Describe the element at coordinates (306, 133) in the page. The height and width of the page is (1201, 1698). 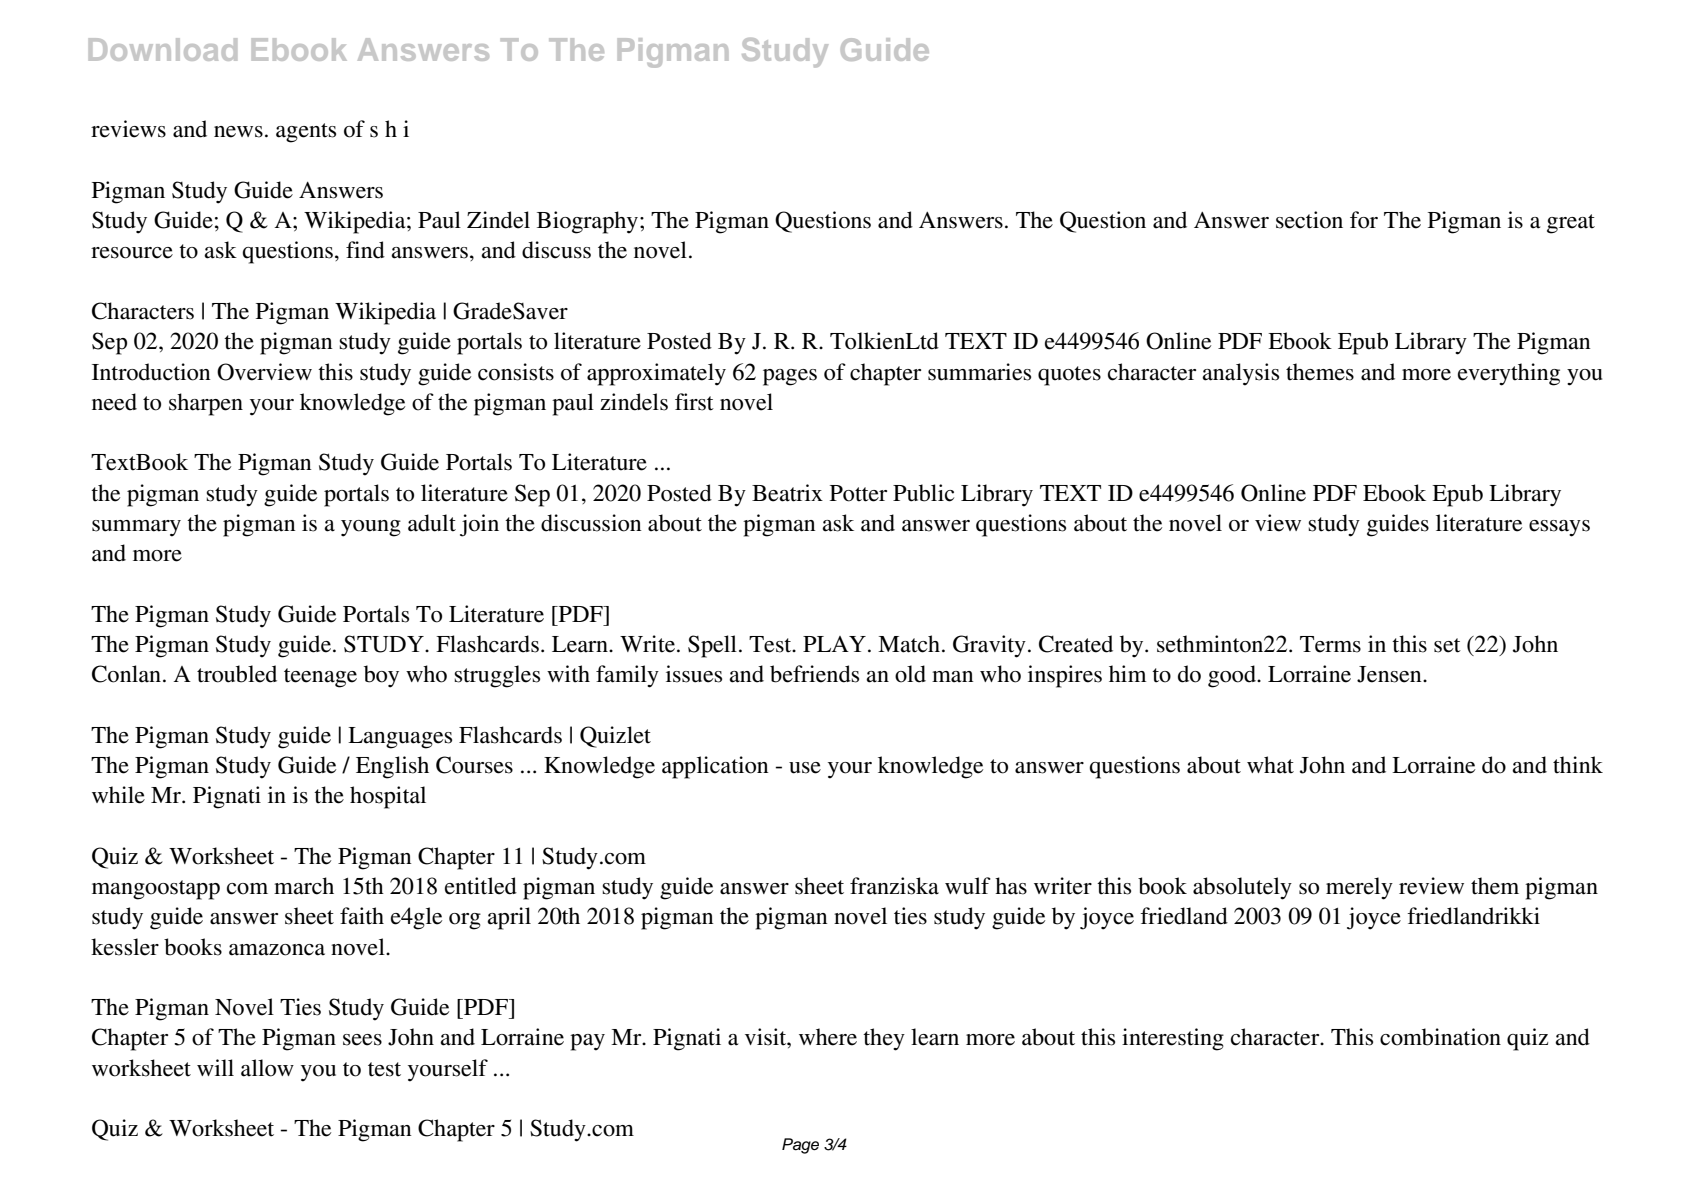
I see `agents` at that location.
